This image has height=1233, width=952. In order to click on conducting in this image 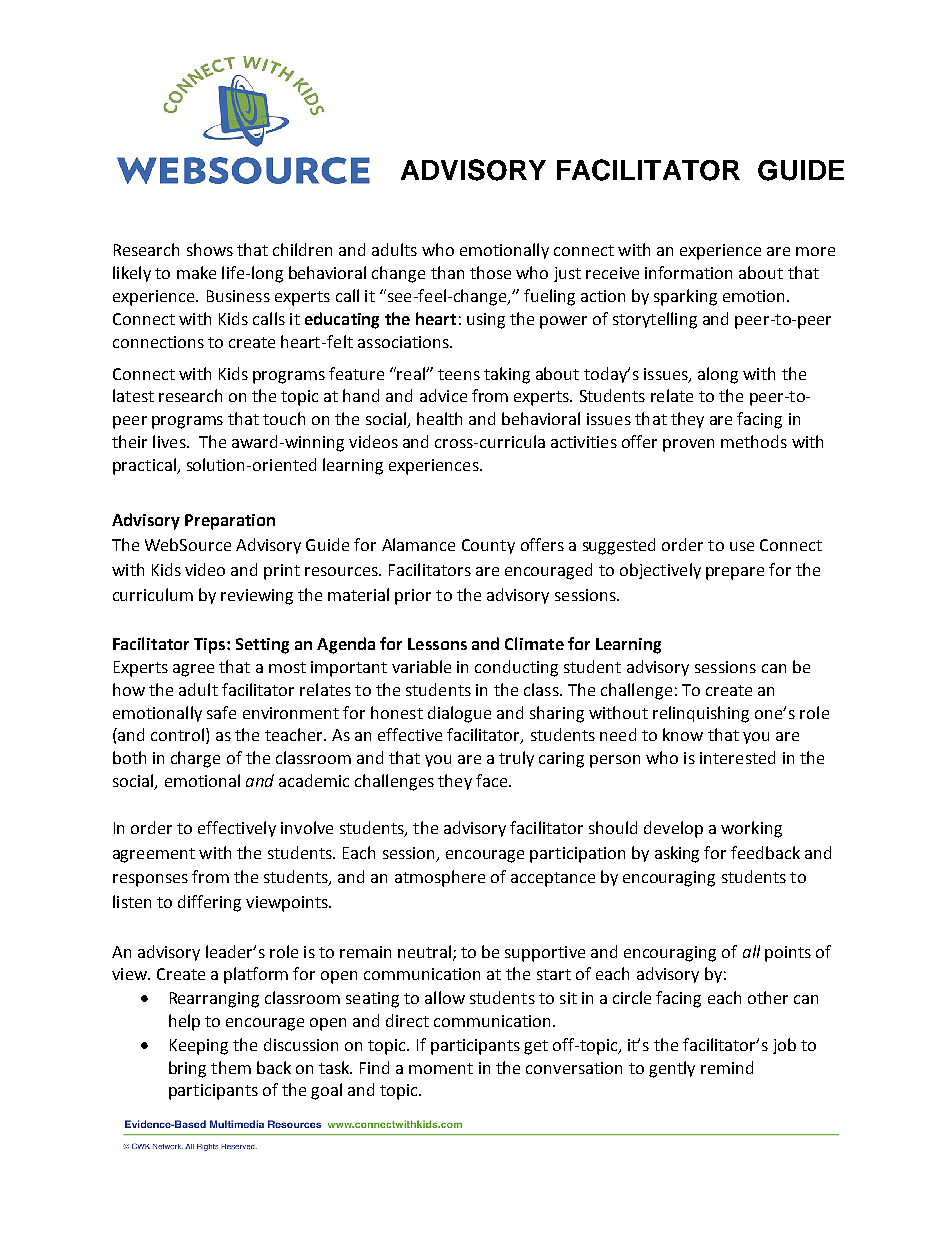, I will do `click(516, 668)`.
